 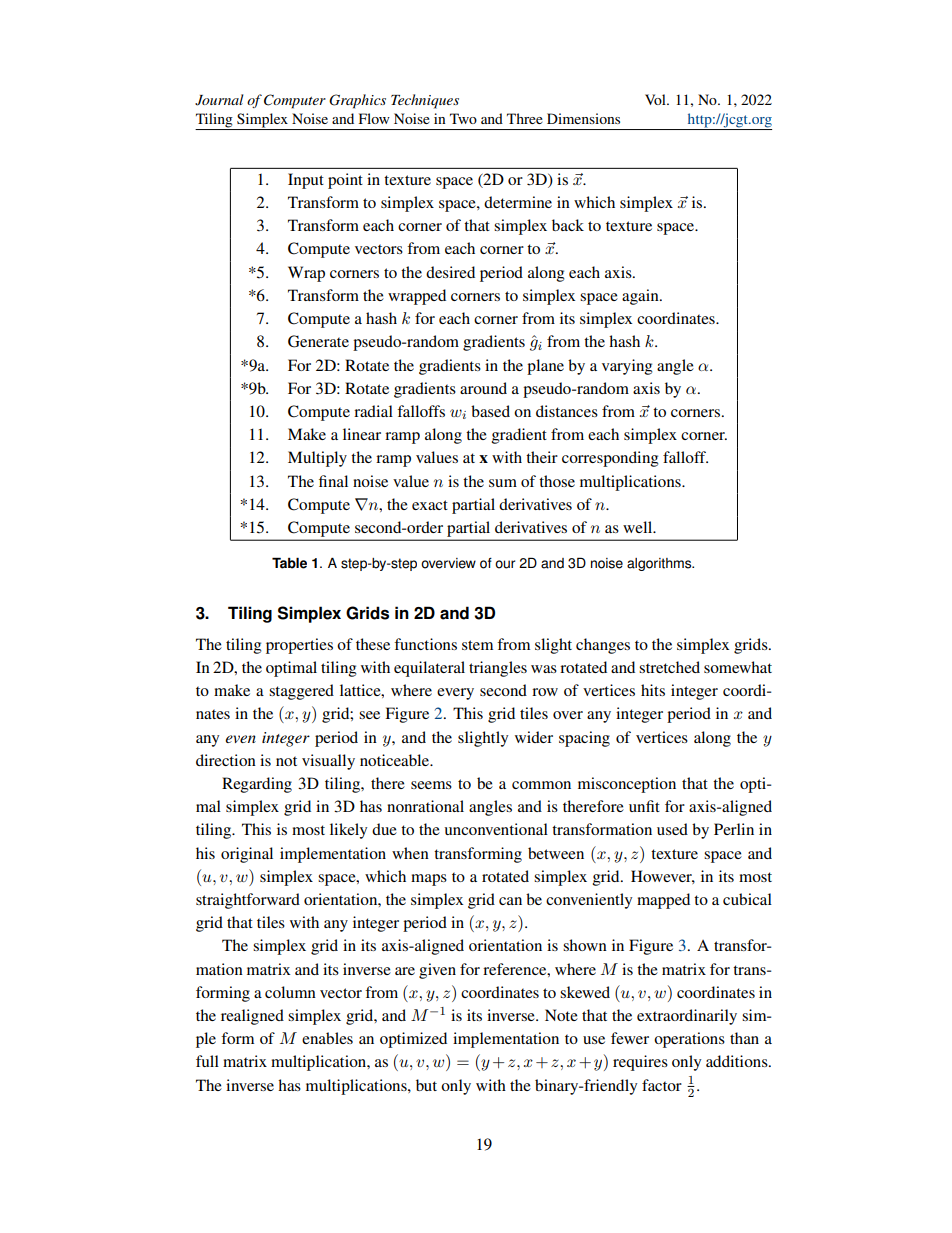 What do you see at coordinates (318, 341) in the document?
I see `Generate` at bounding box center [318, 341].
